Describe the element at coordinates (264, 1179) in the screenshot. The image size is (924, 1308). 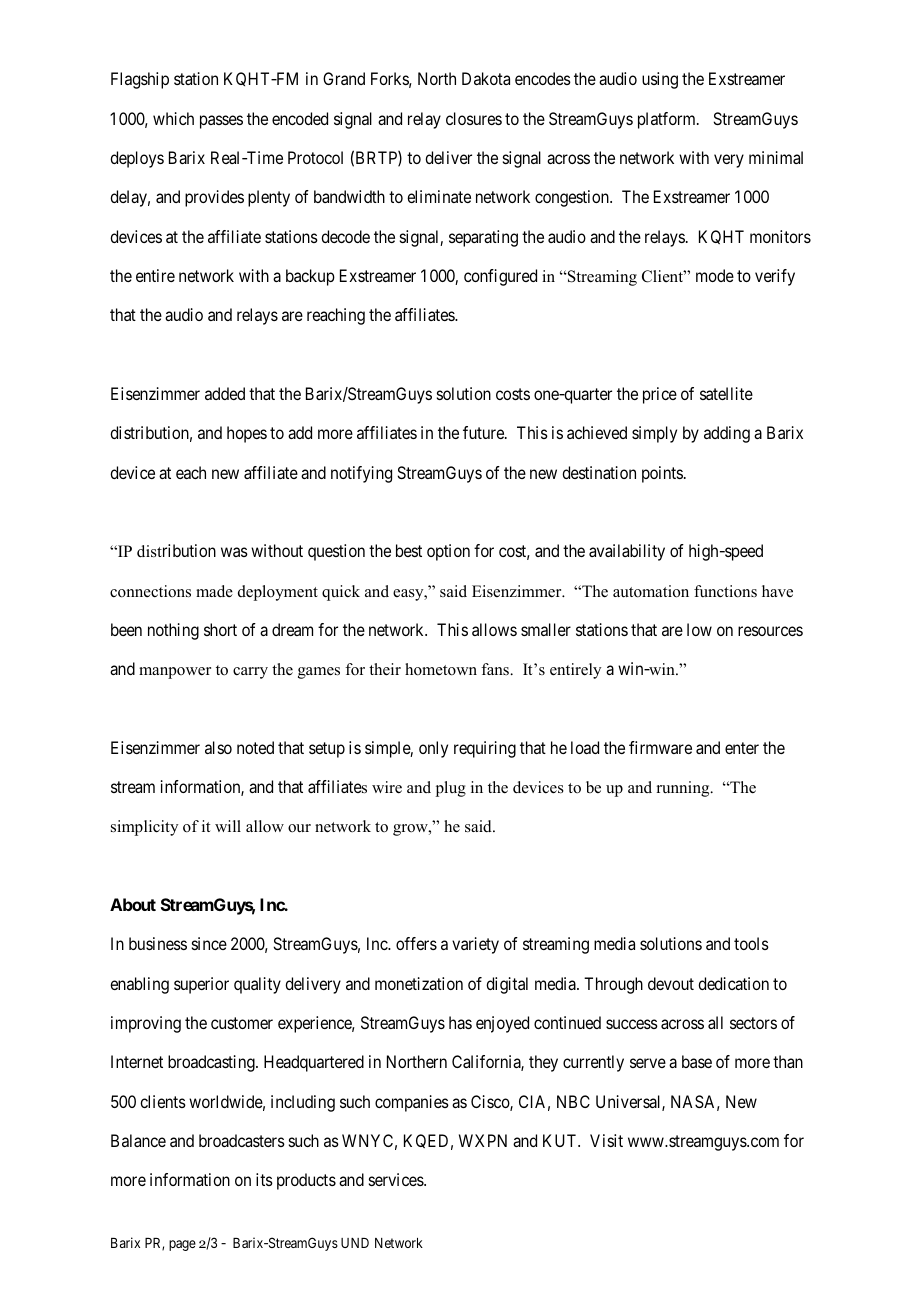
I see `its` at that location.
